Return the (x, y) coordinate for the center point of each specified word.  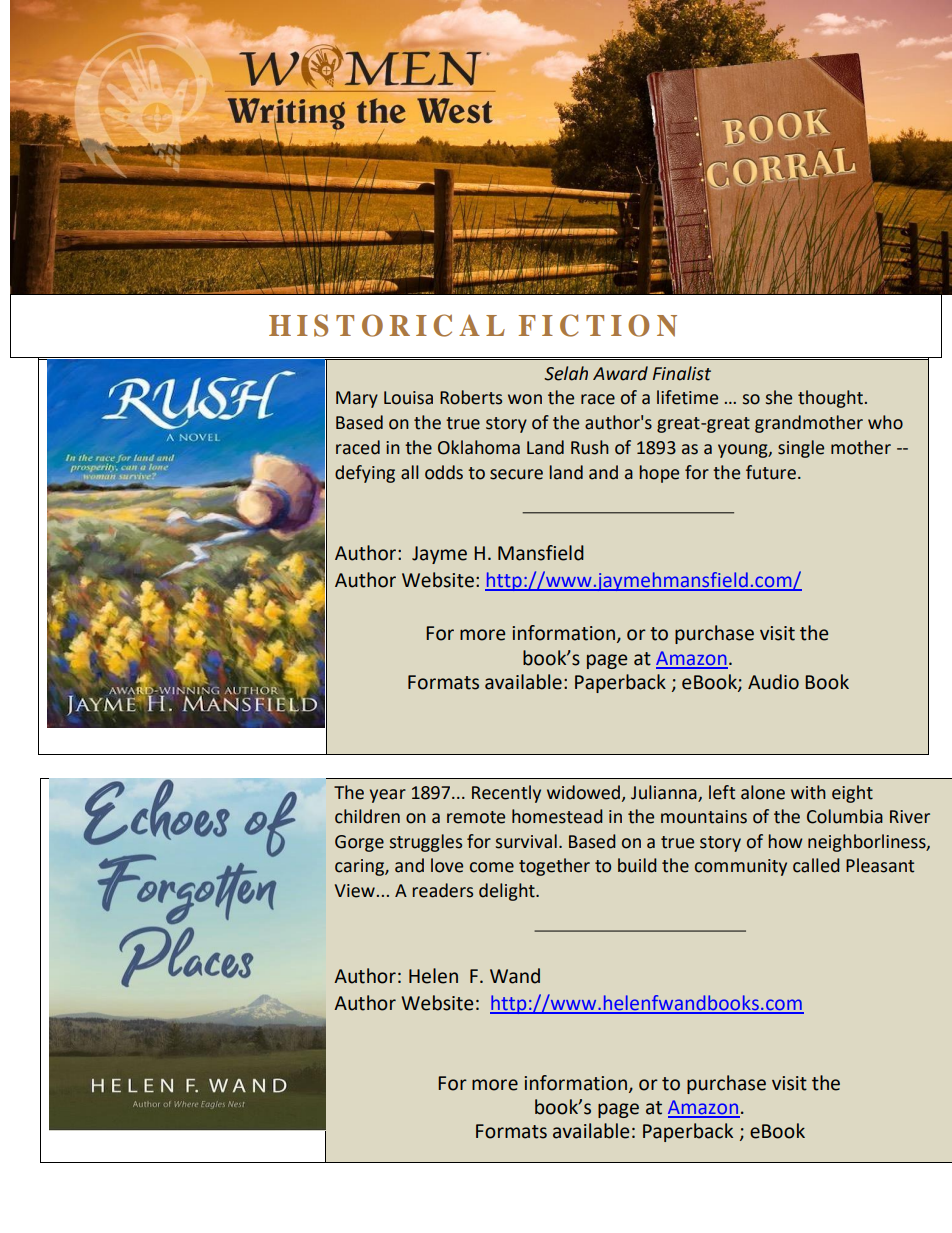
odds (444, 472)
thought (830, 399)
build (637, 865)
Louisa (408, 398)
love (447, 865)
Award (620, 373)
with (808, 792)
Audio (773, 682)
